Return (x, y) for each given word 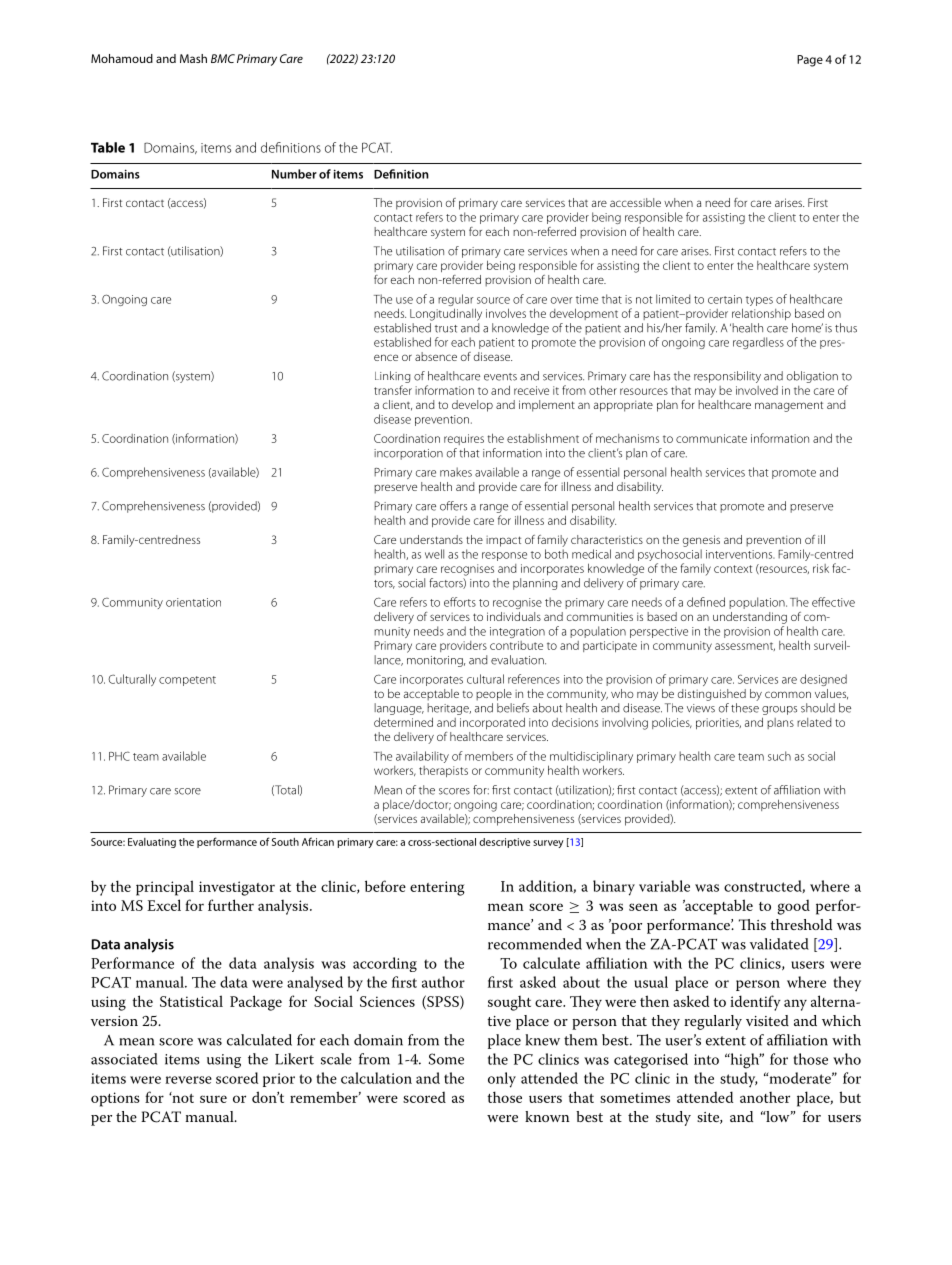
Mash (193, 58)
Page (810, 61)
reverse (188, 1080)
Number (294, 174)
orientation (193, 602)
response (504, 556)
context (733, 569)
